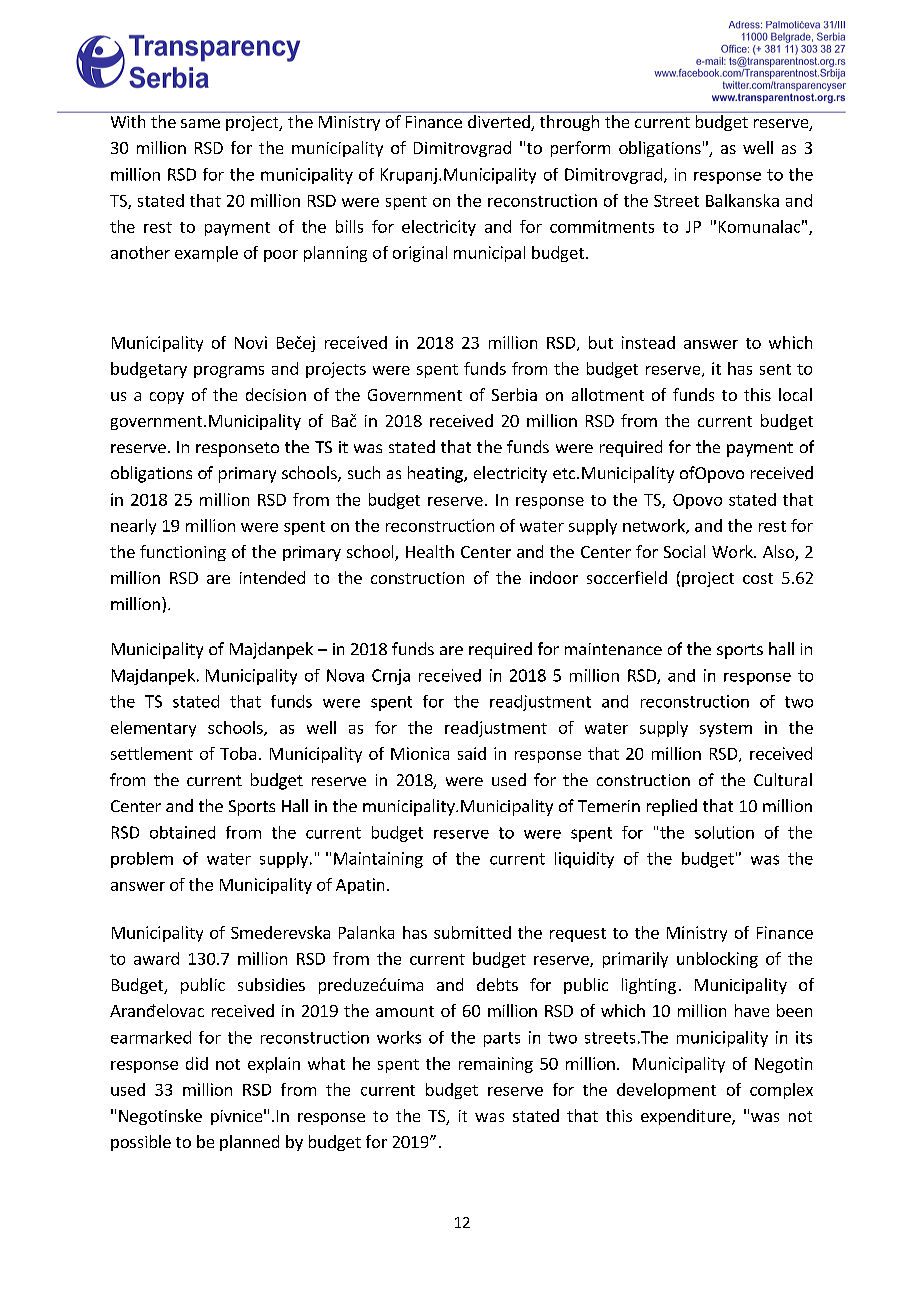 Image resolution: width=924 pixels, height=1308 pixels. Describe the element at coordinates (249, 1143) in the screenshot. I see `planned` at that location.
